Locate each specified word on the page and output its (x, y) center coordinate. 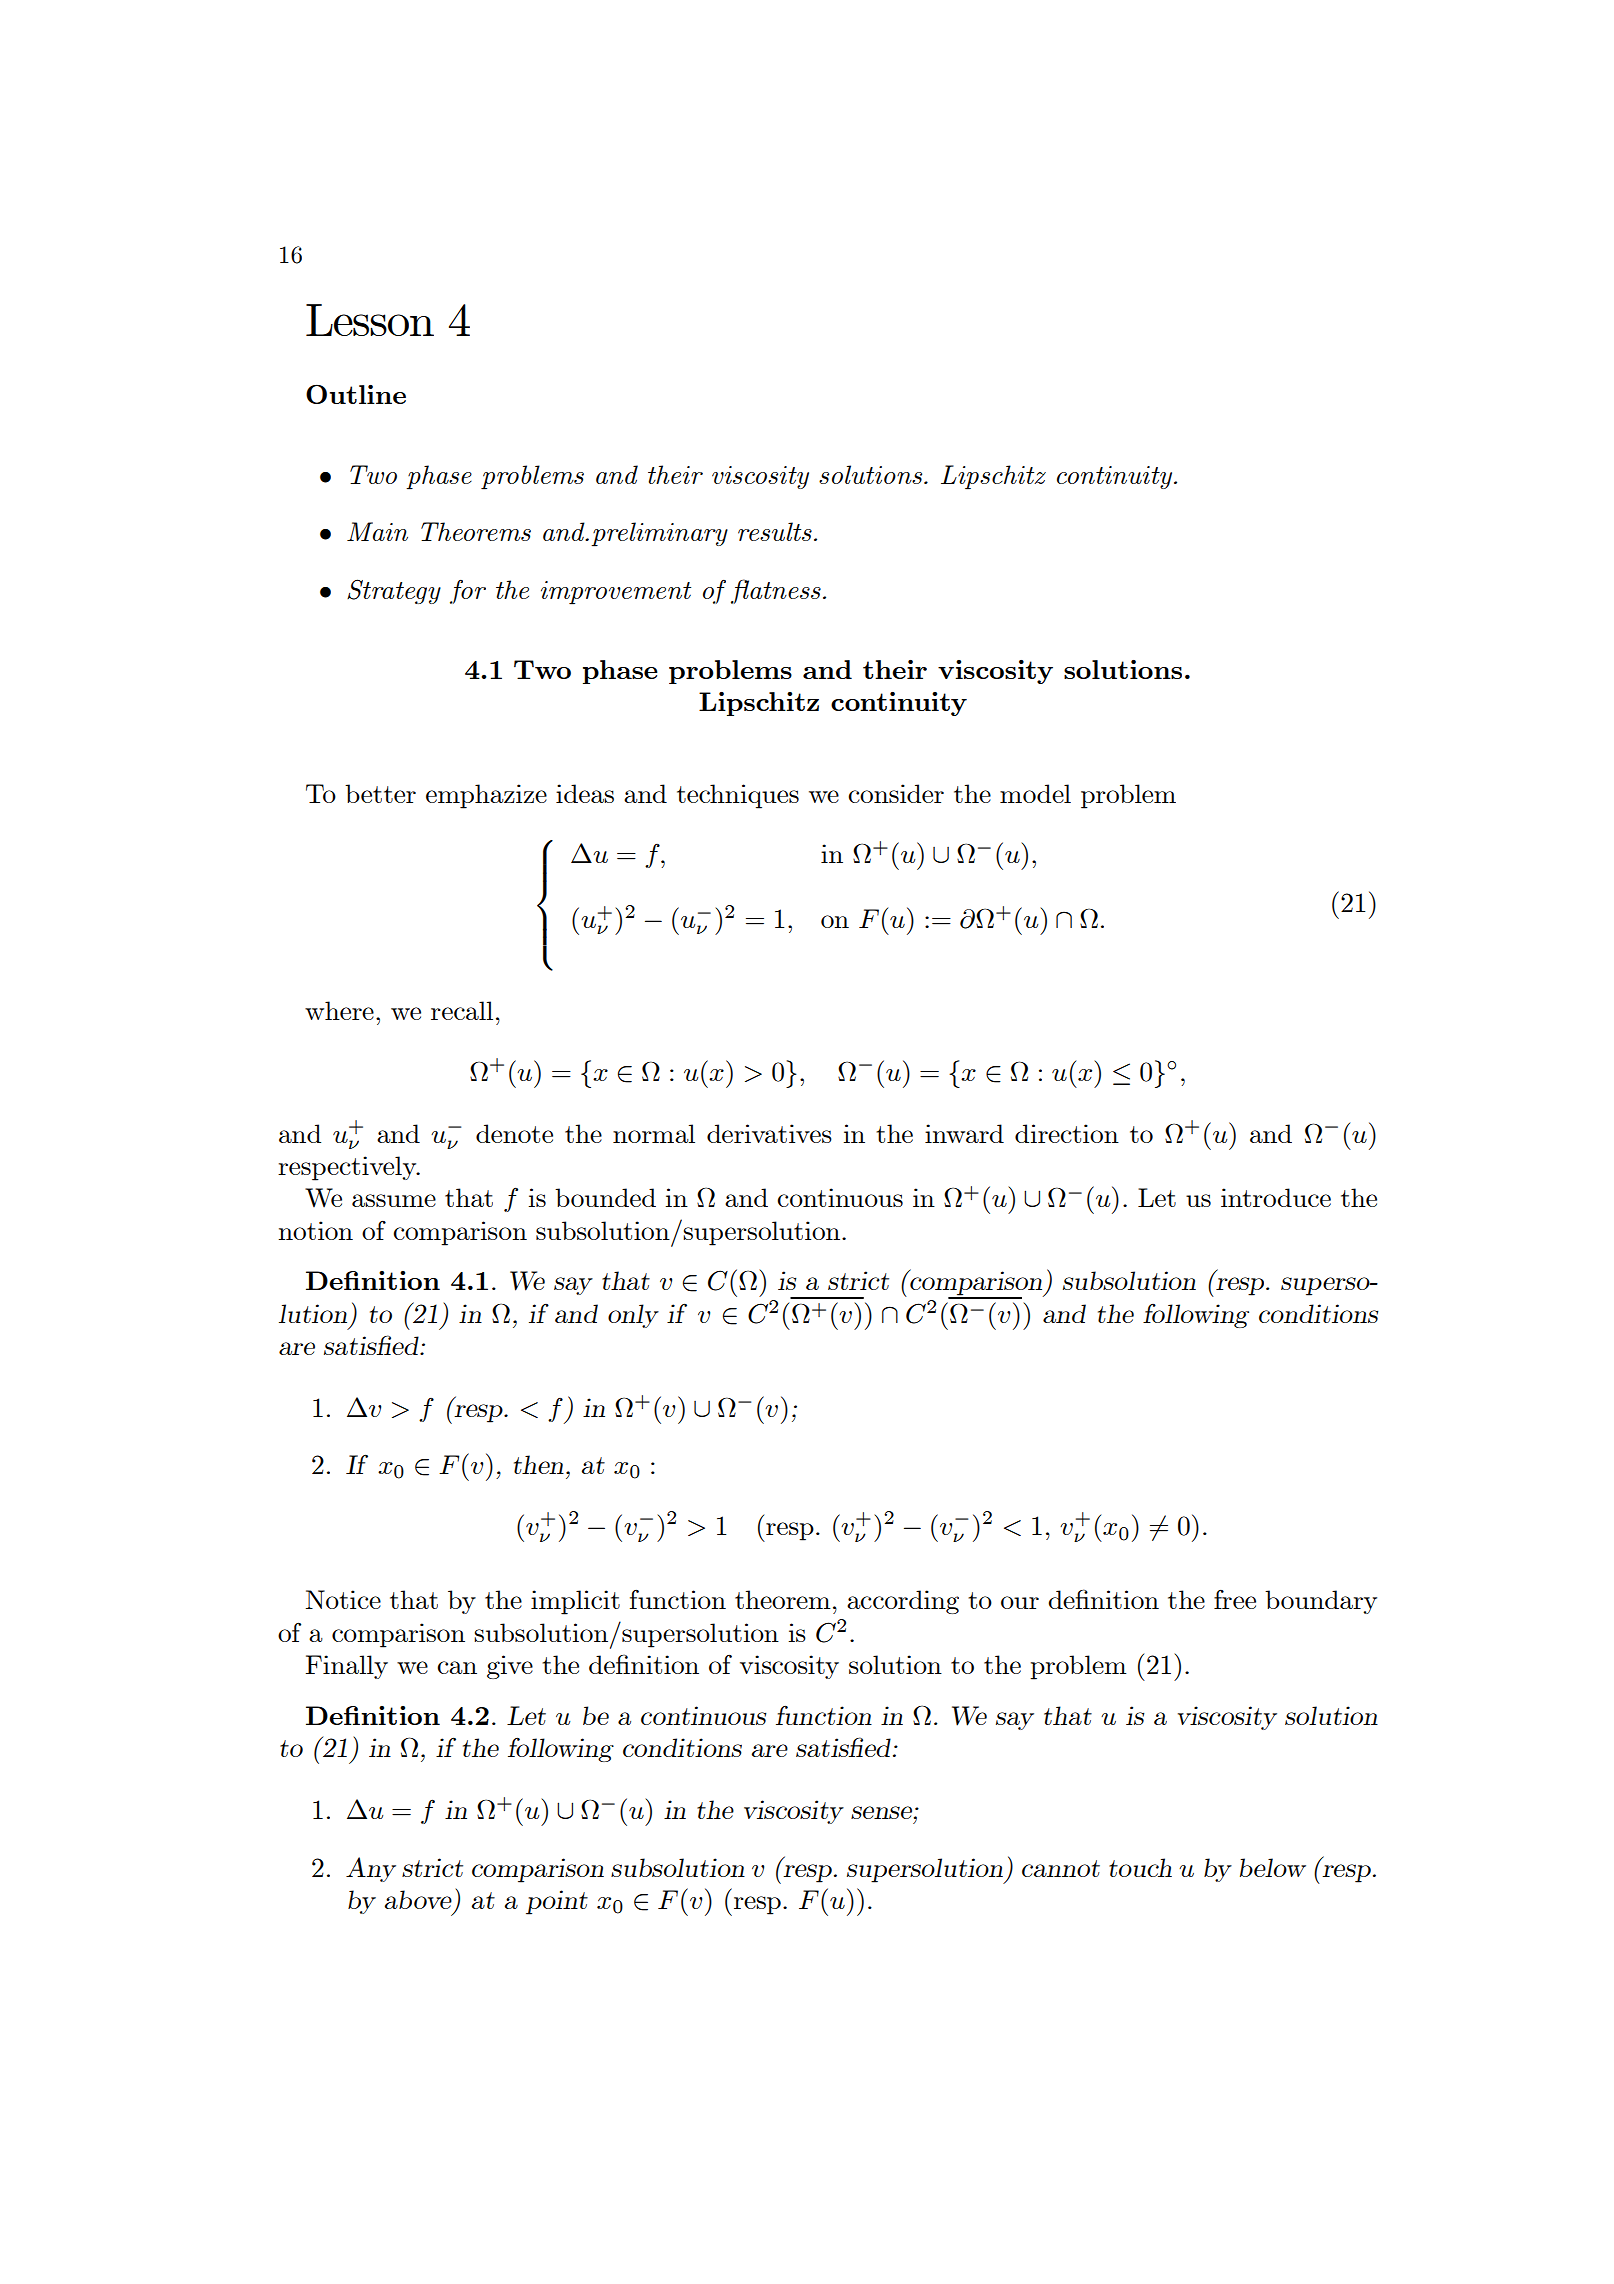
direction (1067, 1133)
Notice (343, 1599)
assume (394, 1200)
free (1235, 1599)
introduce (1276, 1197)
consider (896, 793)
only (633, 1316)
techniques (738, 796)
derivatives (769, 1133)
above (418, 1899)
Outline (356, 394)
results (775, 531)
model (1035, 793)
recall (462, 1010)
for (468, 592)
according (903, 1602)
